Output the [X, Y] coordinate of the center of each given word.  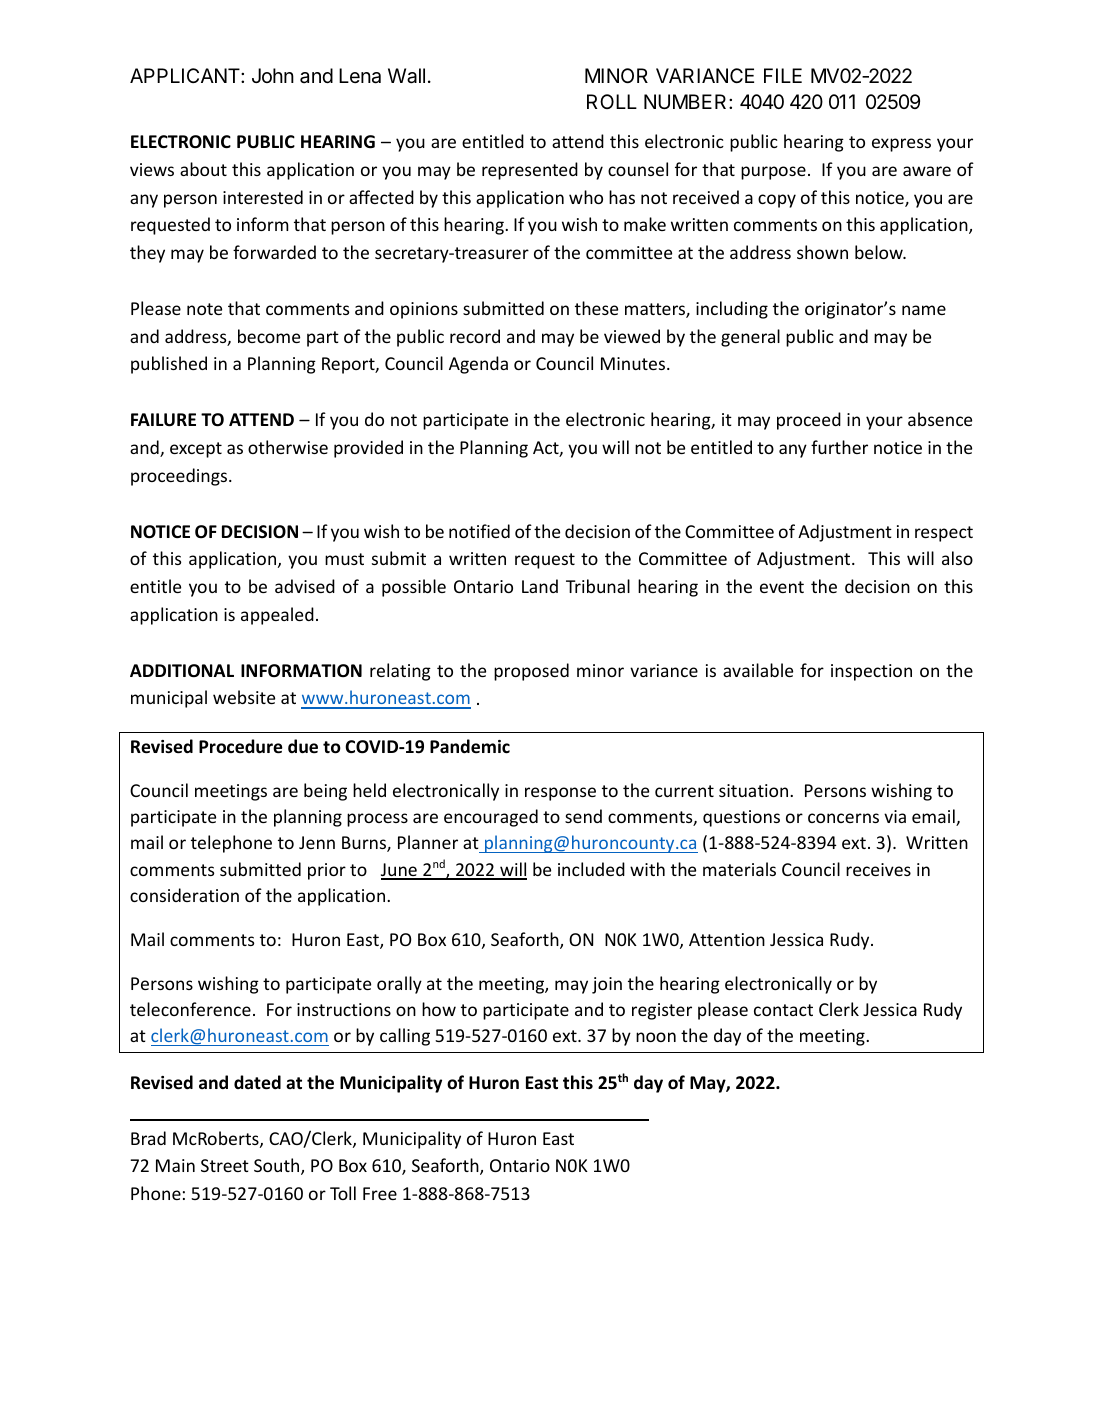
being [325, 792]
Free [380, 1193]
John [273, 75]
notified [479, 531]
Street [225, 1165]
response [560, 794]
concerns [843, 818]
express [901, 145]
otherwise [288, 447]
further [839, 447]
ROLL [612, 101]
